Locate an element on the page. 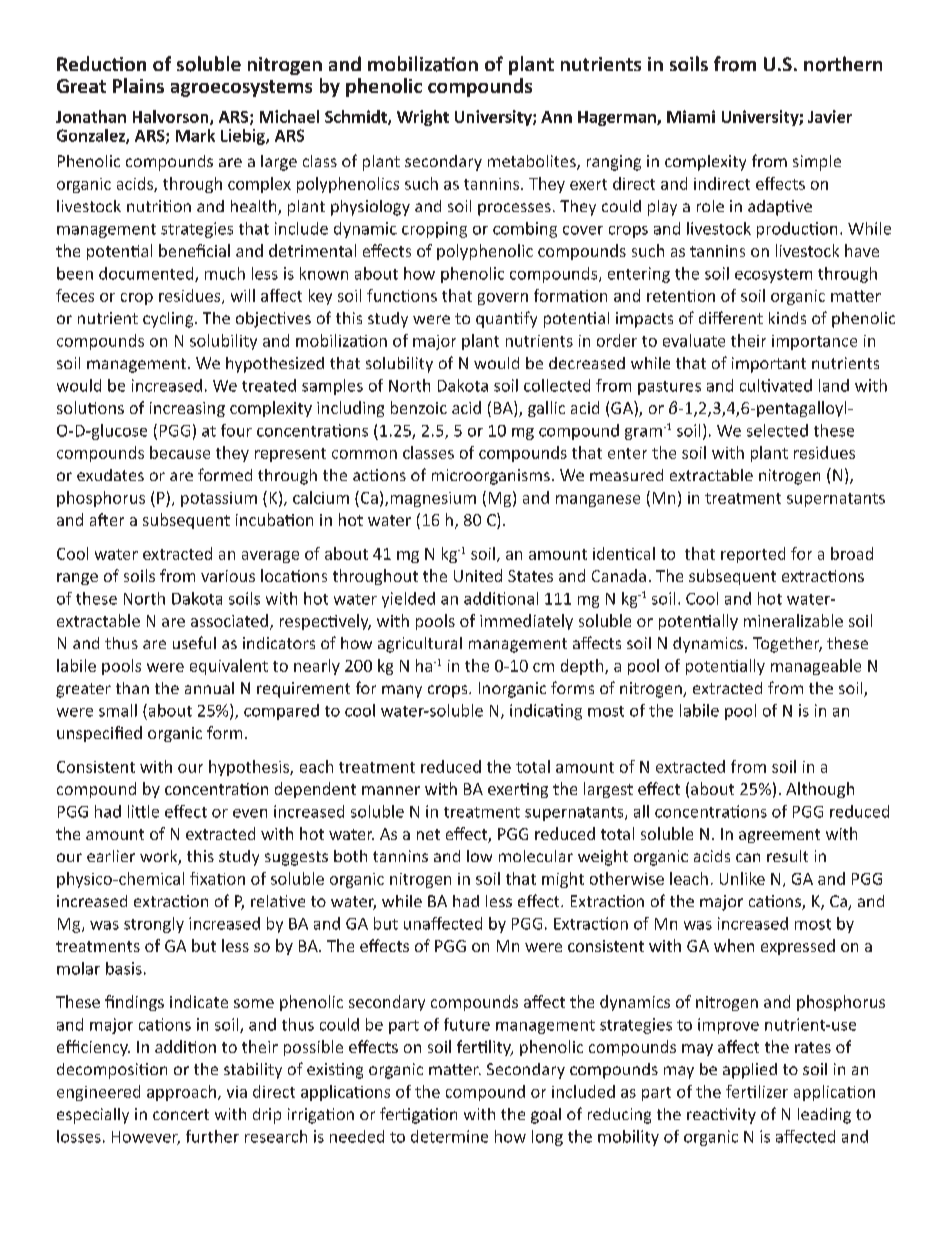 Image resolution: width=952 pixels, height=1233 pixels. Although is located at coordinates (820, 790).
